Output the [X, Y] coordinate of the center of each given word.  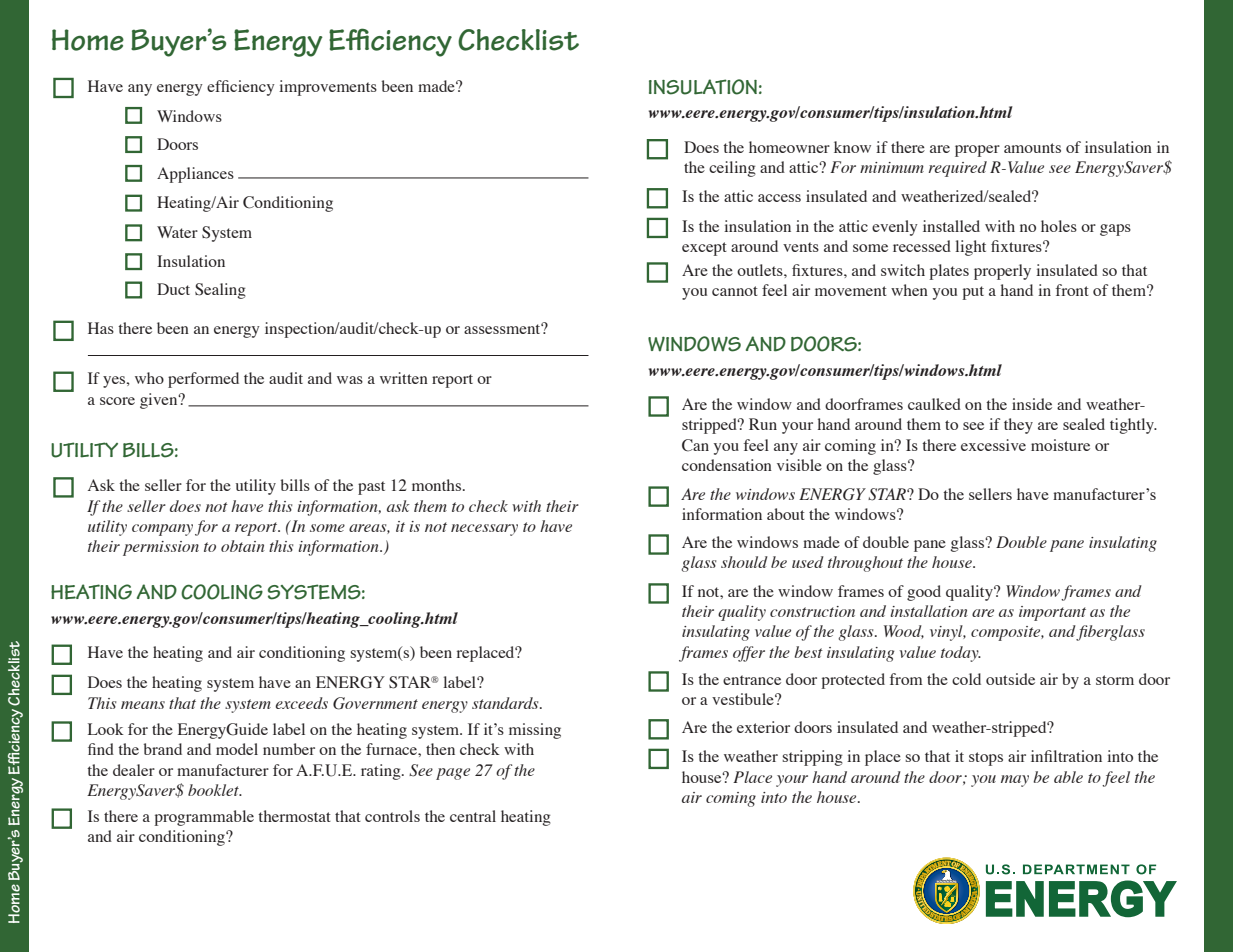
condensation [727, 465]
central [473, 816]
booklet [214, 790]
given [160, 401]
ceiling [732, 169]
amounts [1032, 148]
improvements [328, 88]
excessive [993, 445]
